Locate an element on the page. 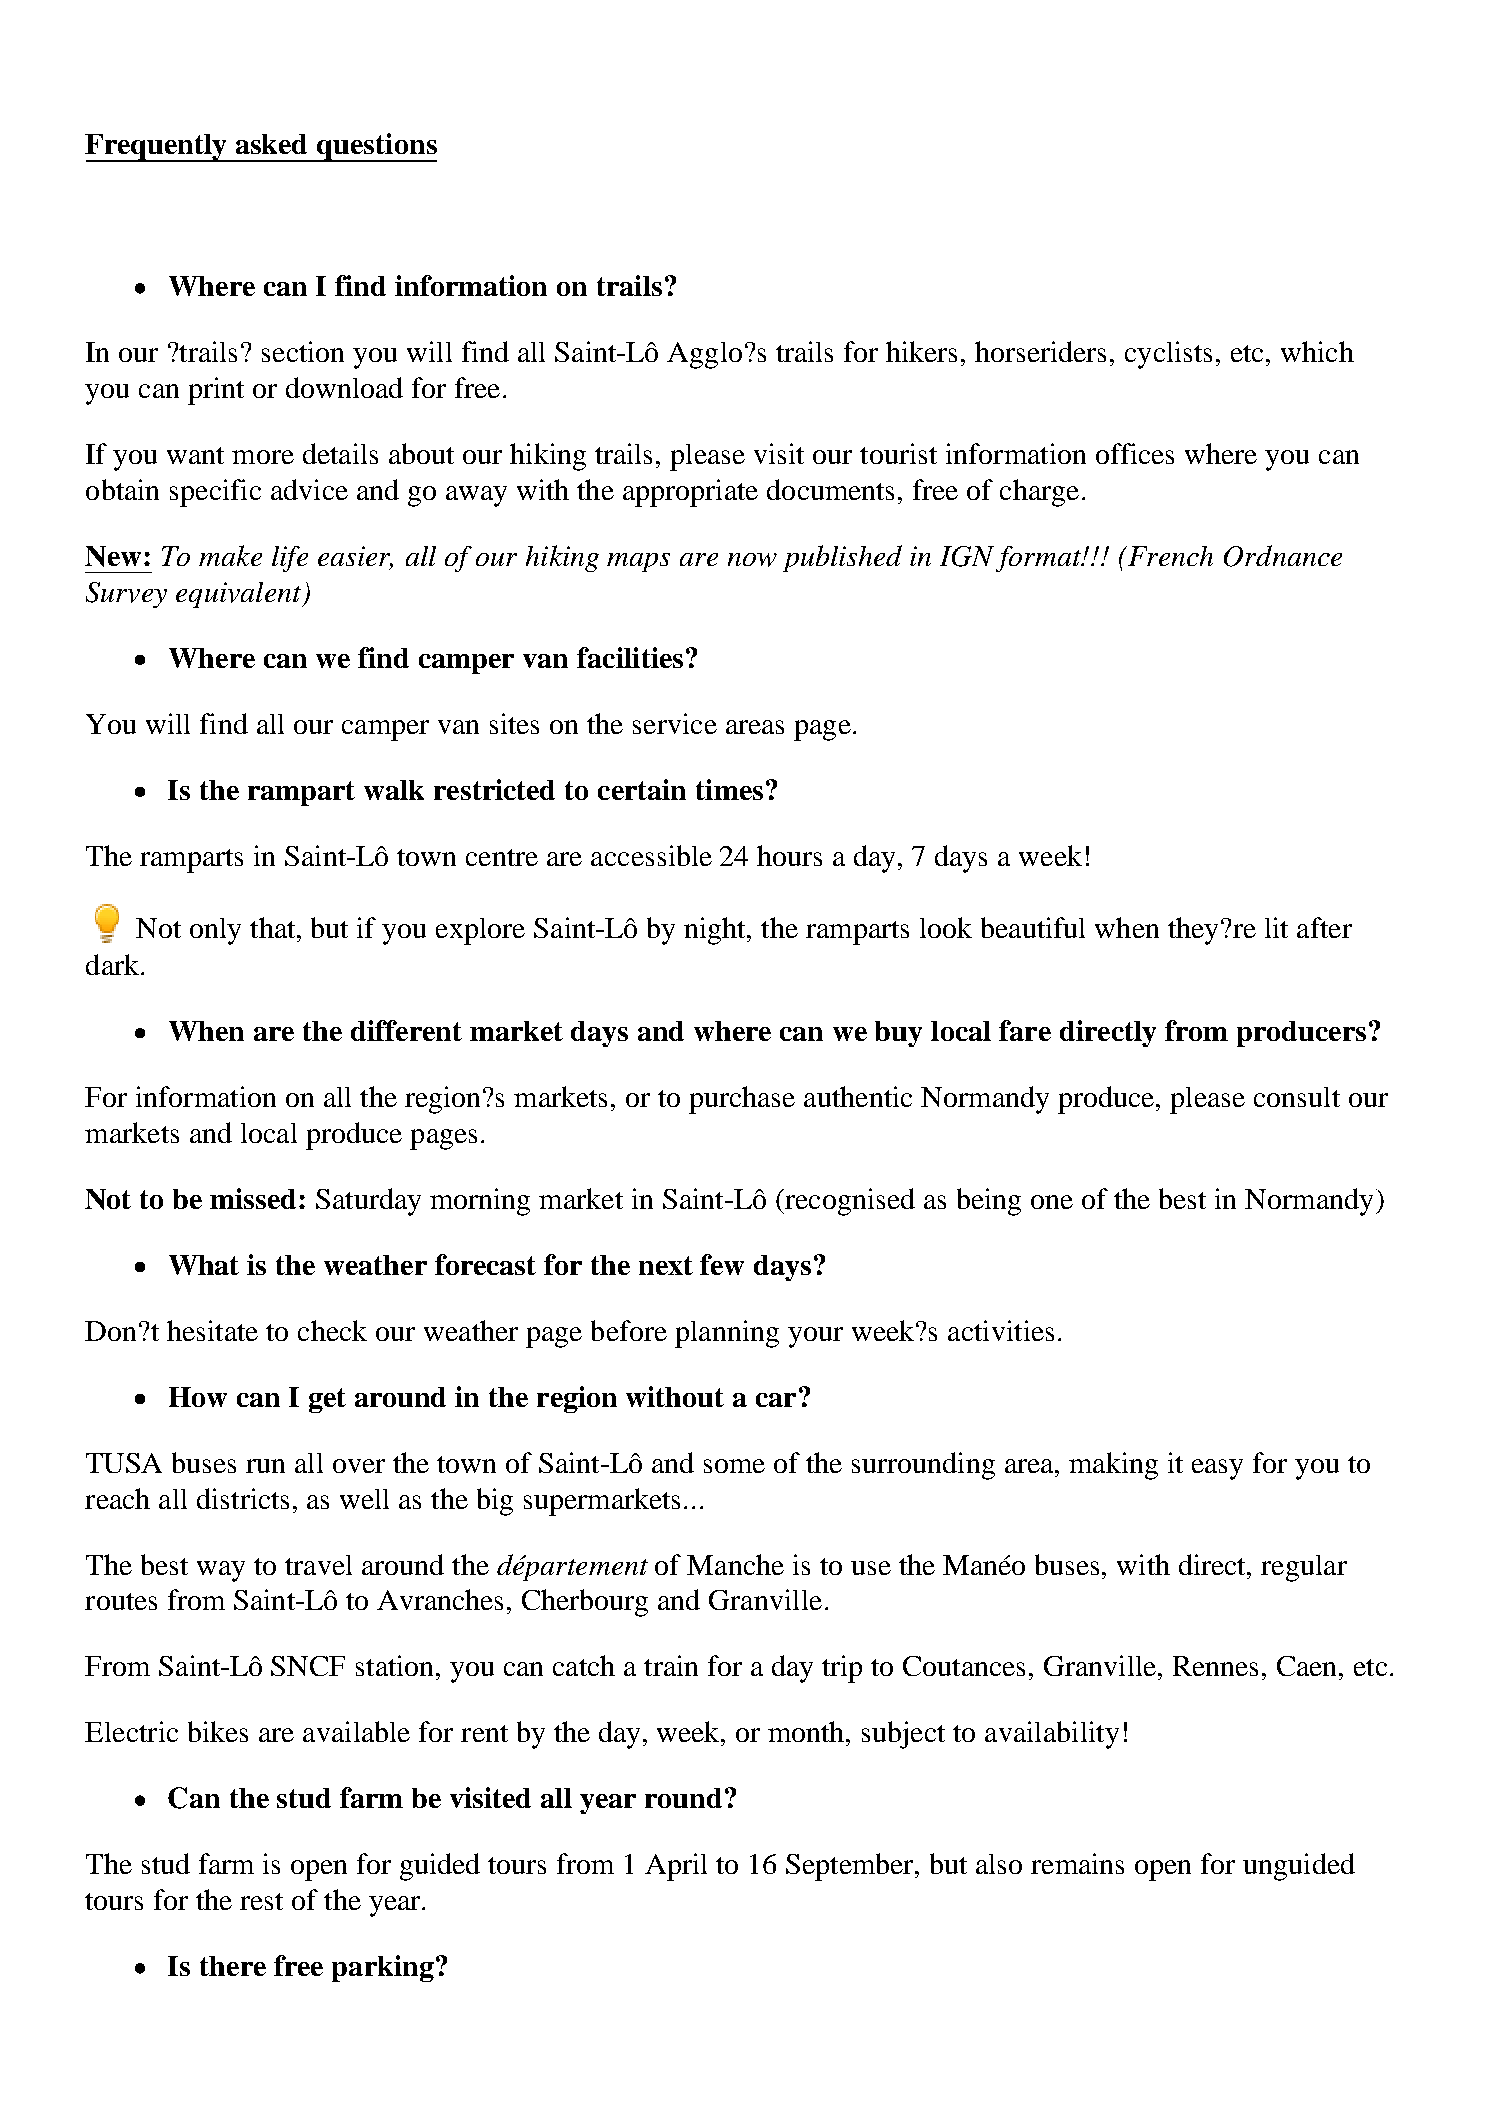 Image resolution: width=1496 pixels, height=2116 pixels. asked is located at coordinates (271, 144).
